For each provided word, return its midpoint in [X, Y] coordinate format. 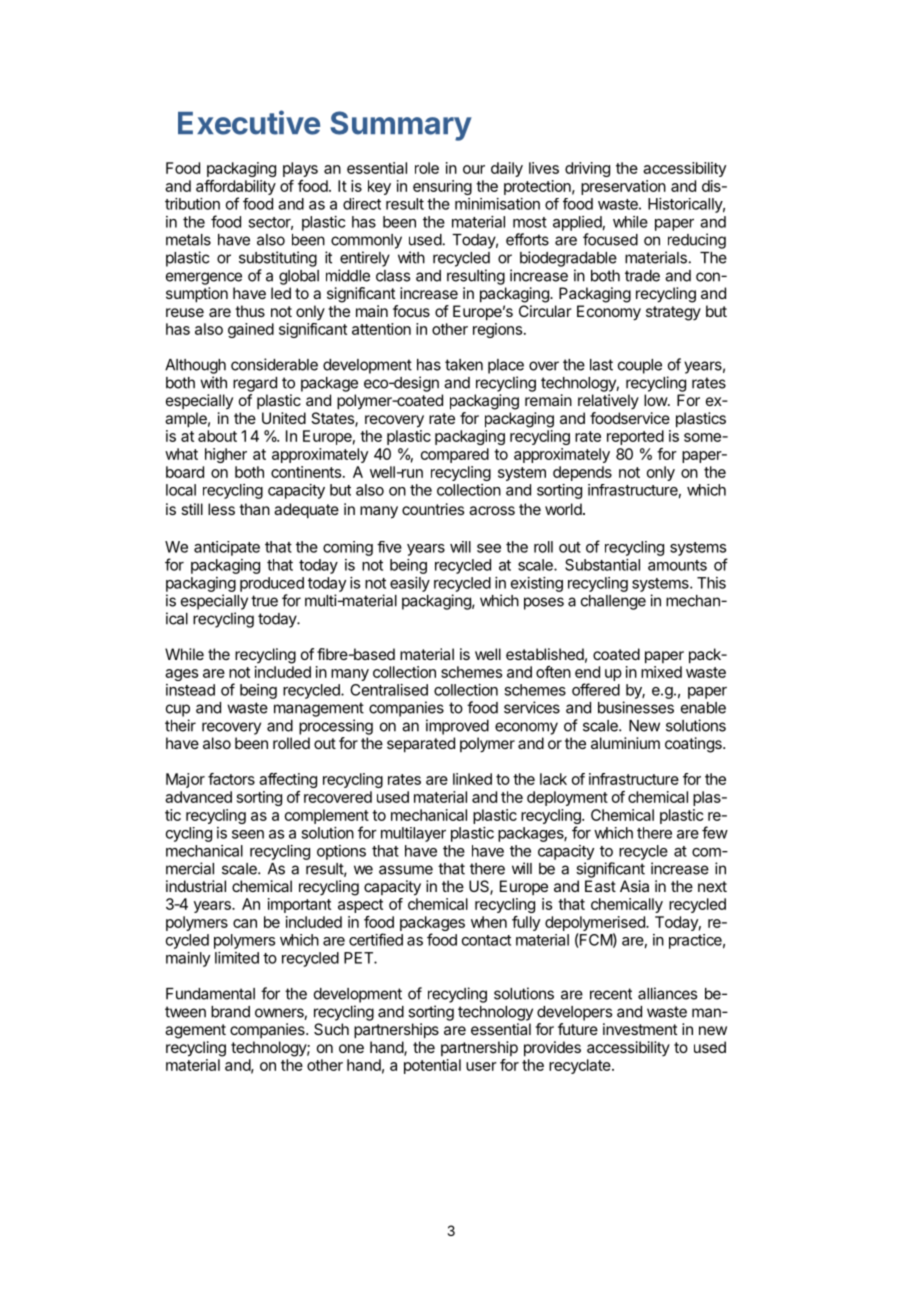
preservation [623, 187]
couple [640, 366]
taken [464, 365]
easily [410, 584]
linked [472, 779]
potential [432, 1066]
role [427, 168]
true [264, 601]
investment [640, 1029]
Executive [249, 122]
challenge [613, 602]
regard [255, 384]
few [715, 832]
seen [248, 834]
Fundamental [210, 994]
